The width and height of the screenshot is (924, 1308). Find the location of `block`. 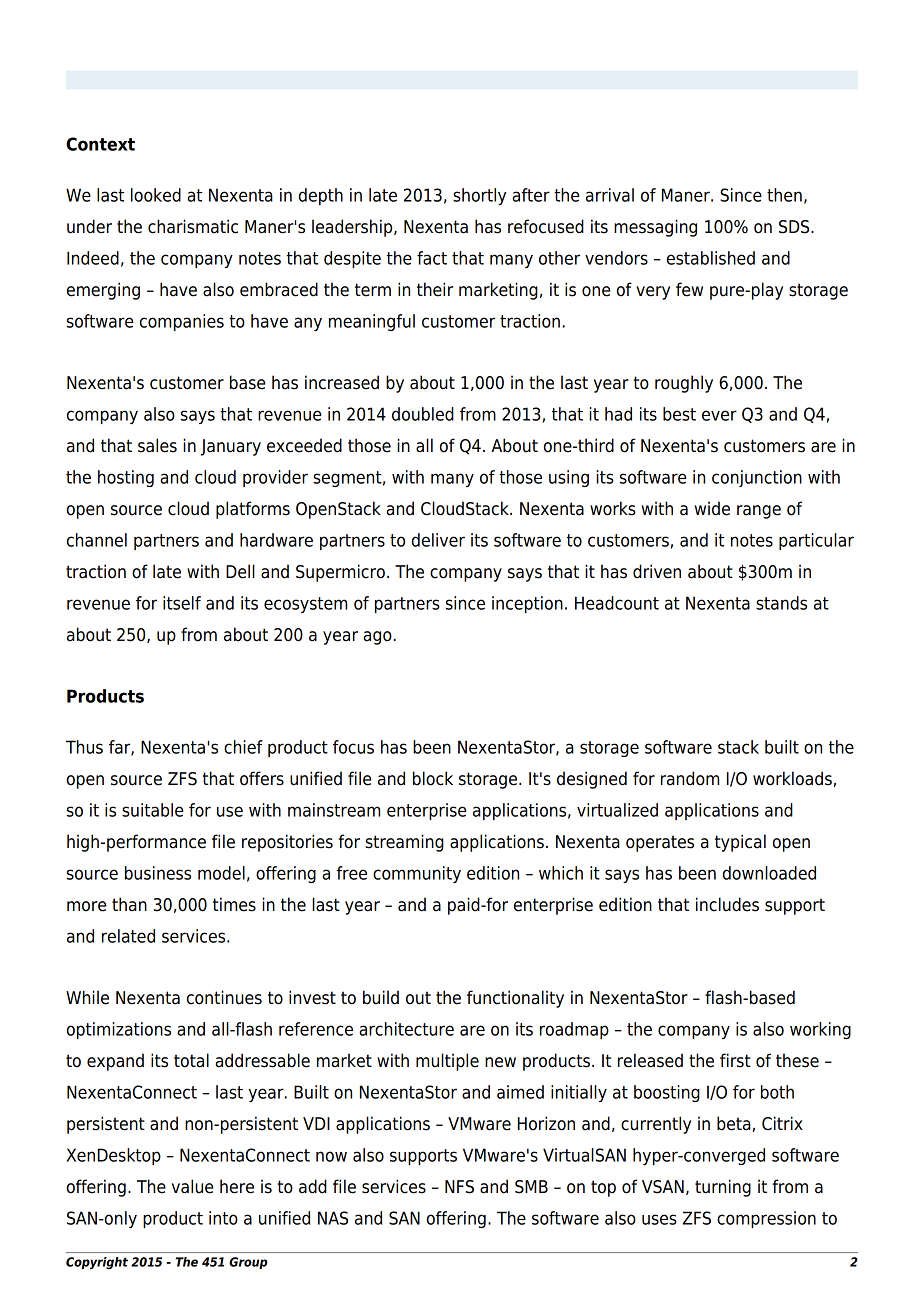

block is located at coordinates (433, 778).
